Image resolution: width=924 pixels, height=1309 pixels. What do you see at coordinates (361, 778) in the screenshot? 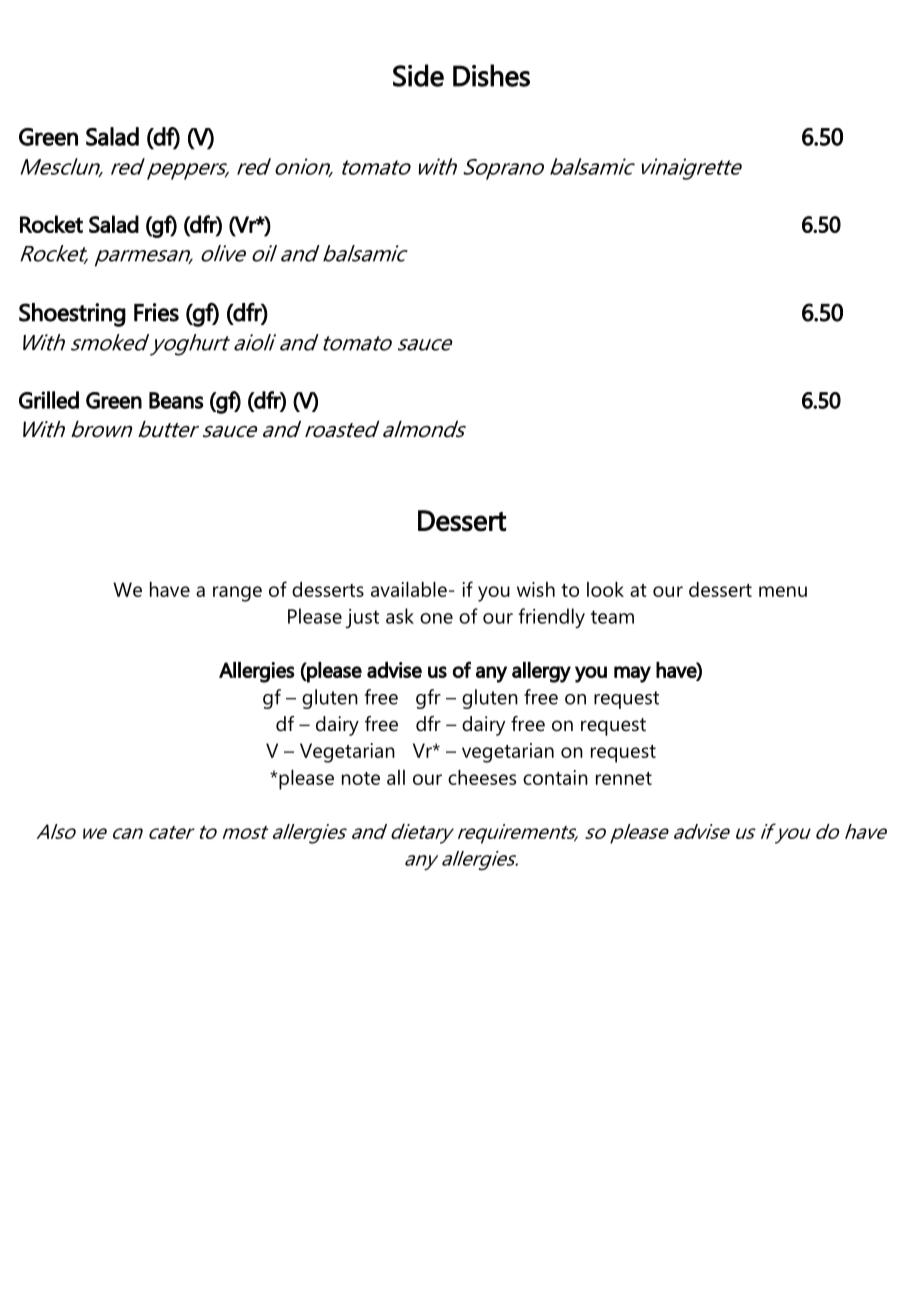
I see `note` at bounding box center [361, 778].
